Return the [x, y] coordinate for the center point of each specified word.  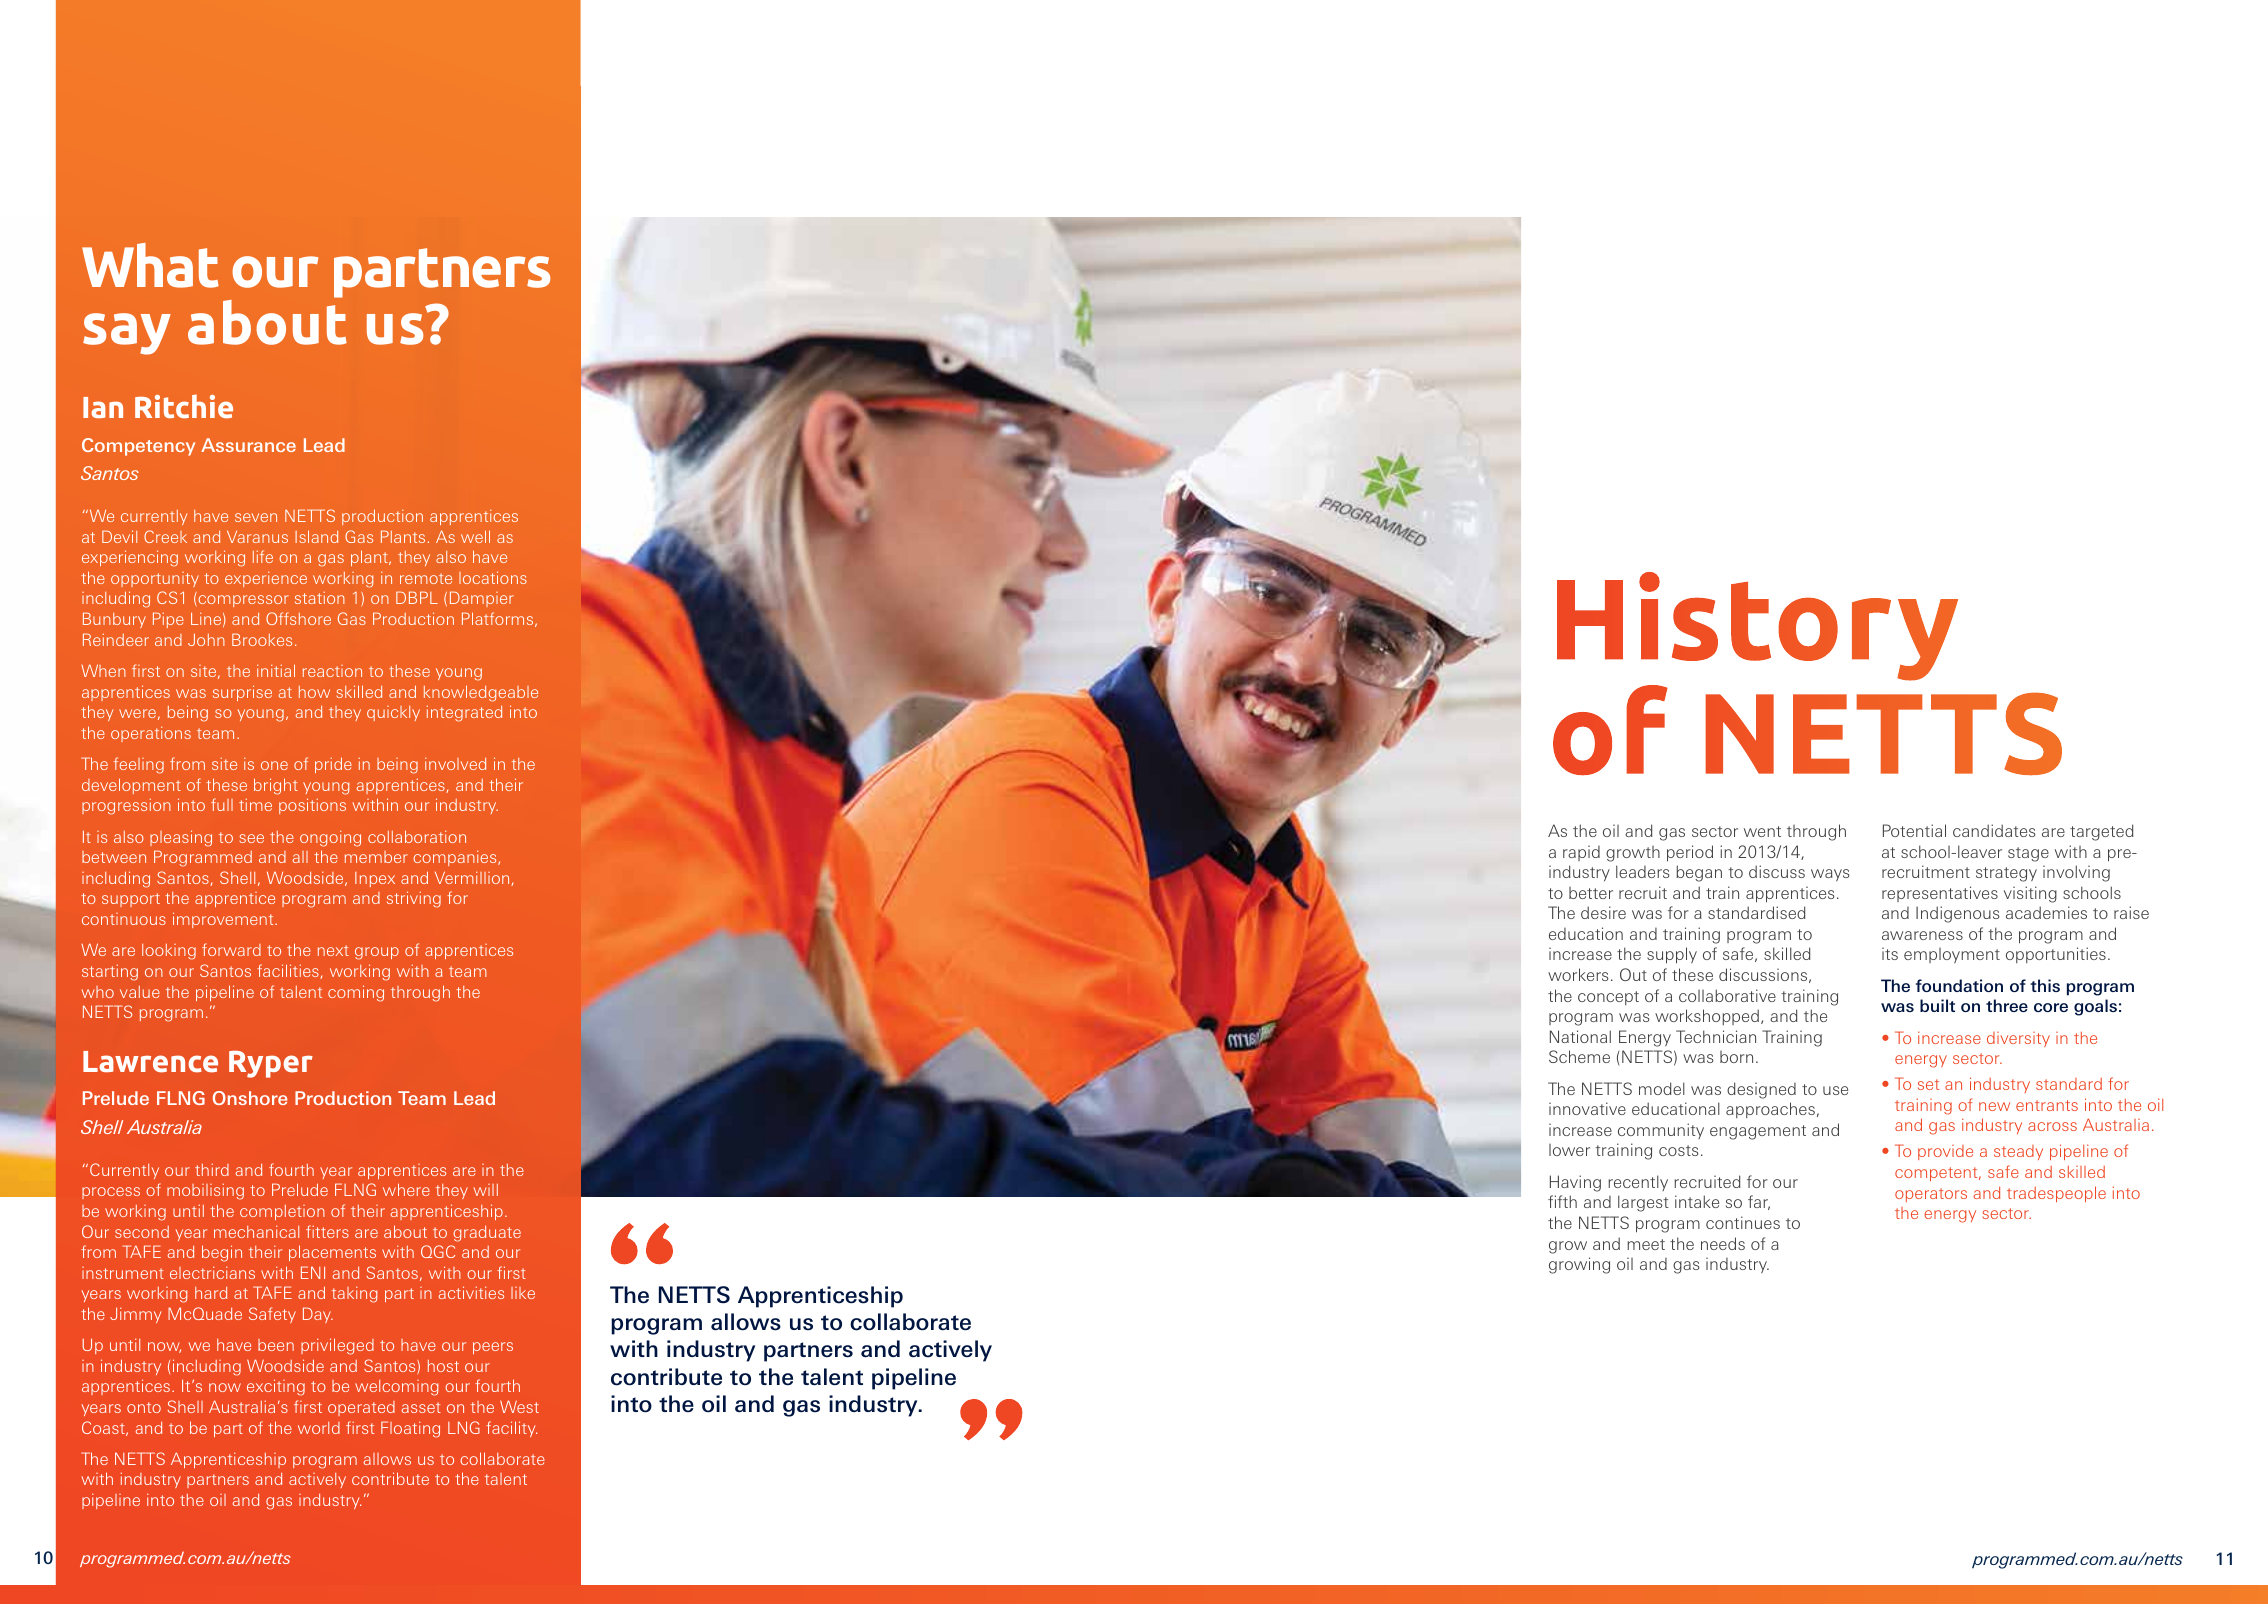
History [1757, 626]
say [127, 334]
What [150, 265]
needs [1723, 1243]
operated [361, 1408]
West [519, 1406]
